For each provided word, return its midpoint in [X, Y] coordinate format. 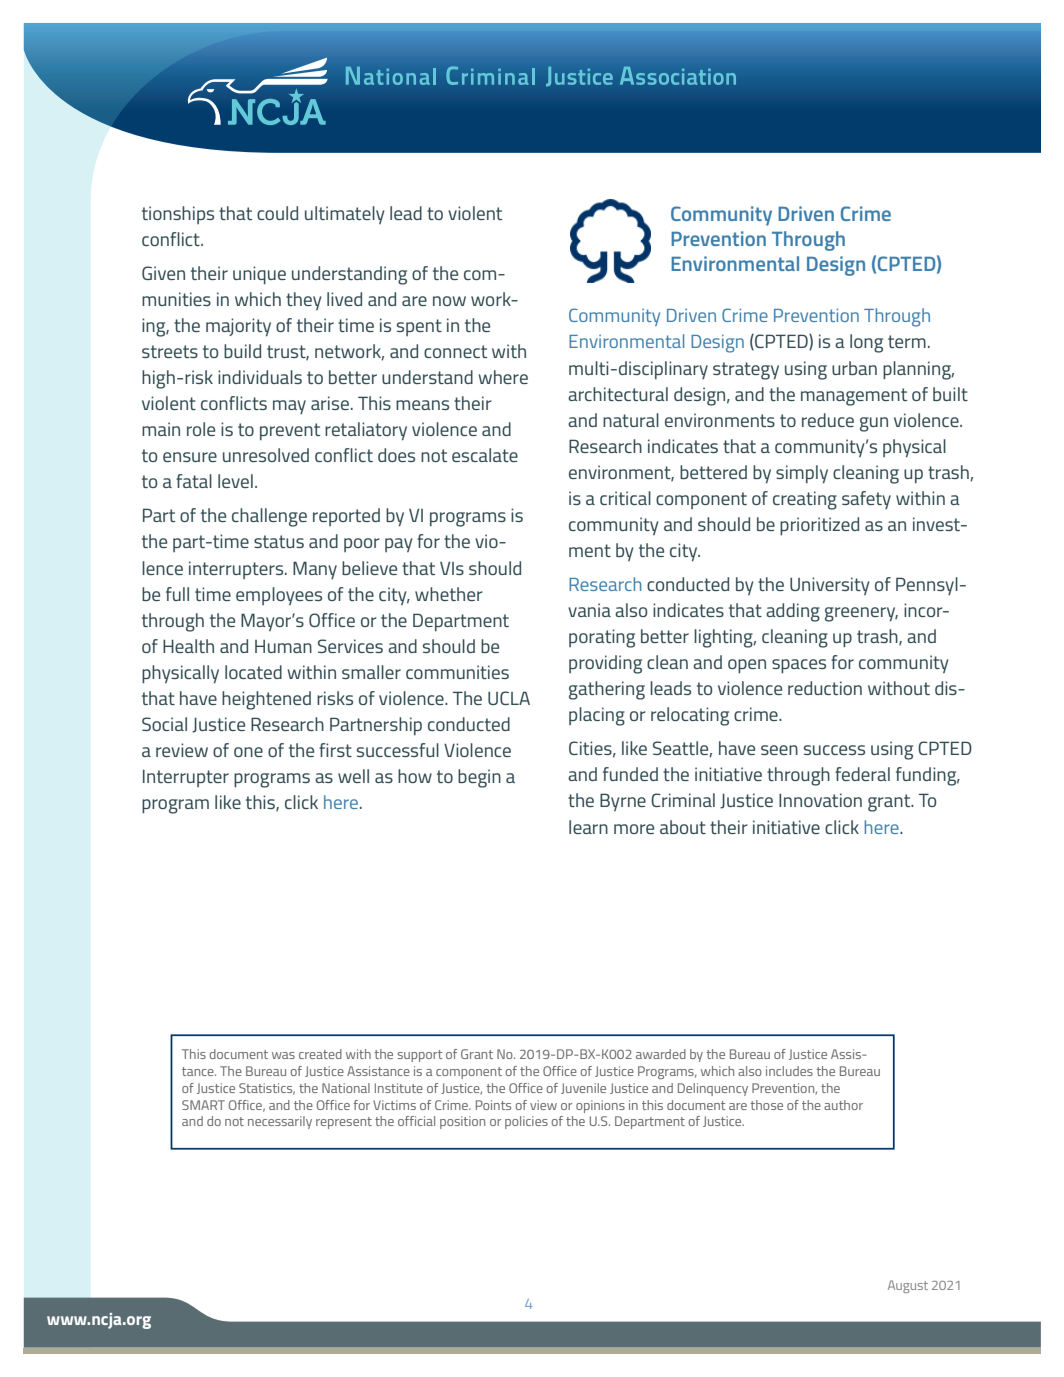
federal [862, 774]
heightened [266, 700]
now [449, 301]
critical [625, 498]
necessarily [280, 1122]
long [866, 343]
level [235, 481]
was [283, 1055]
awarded [661, 1054]
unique [259, 275]
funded [630, 774]
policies [526, 1122]
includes [789, 1071]
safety [866, 500]
